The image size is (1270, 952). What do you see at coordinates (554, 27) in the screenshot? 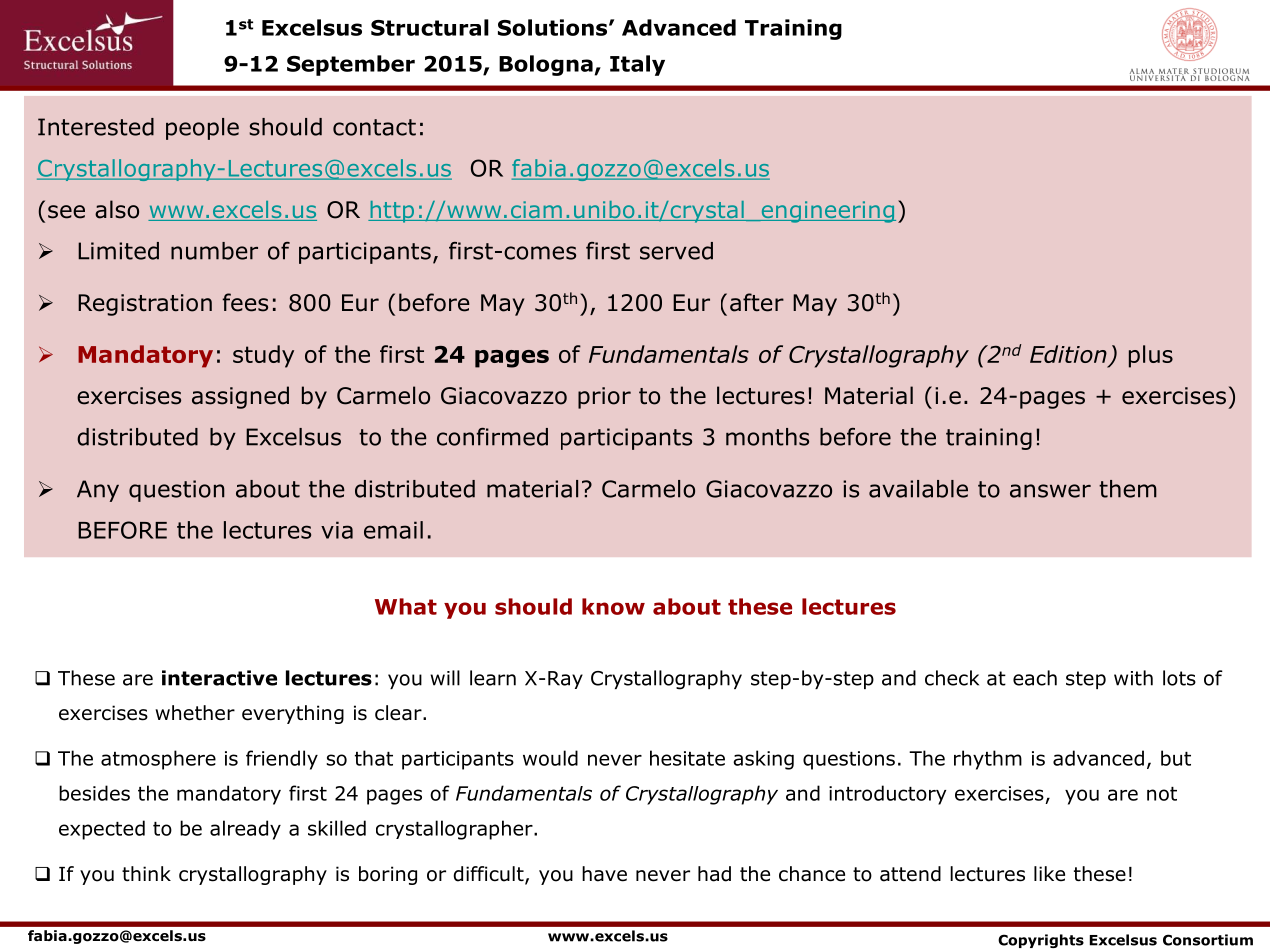
I see `Solutions` at bounding box center [554, 27].
